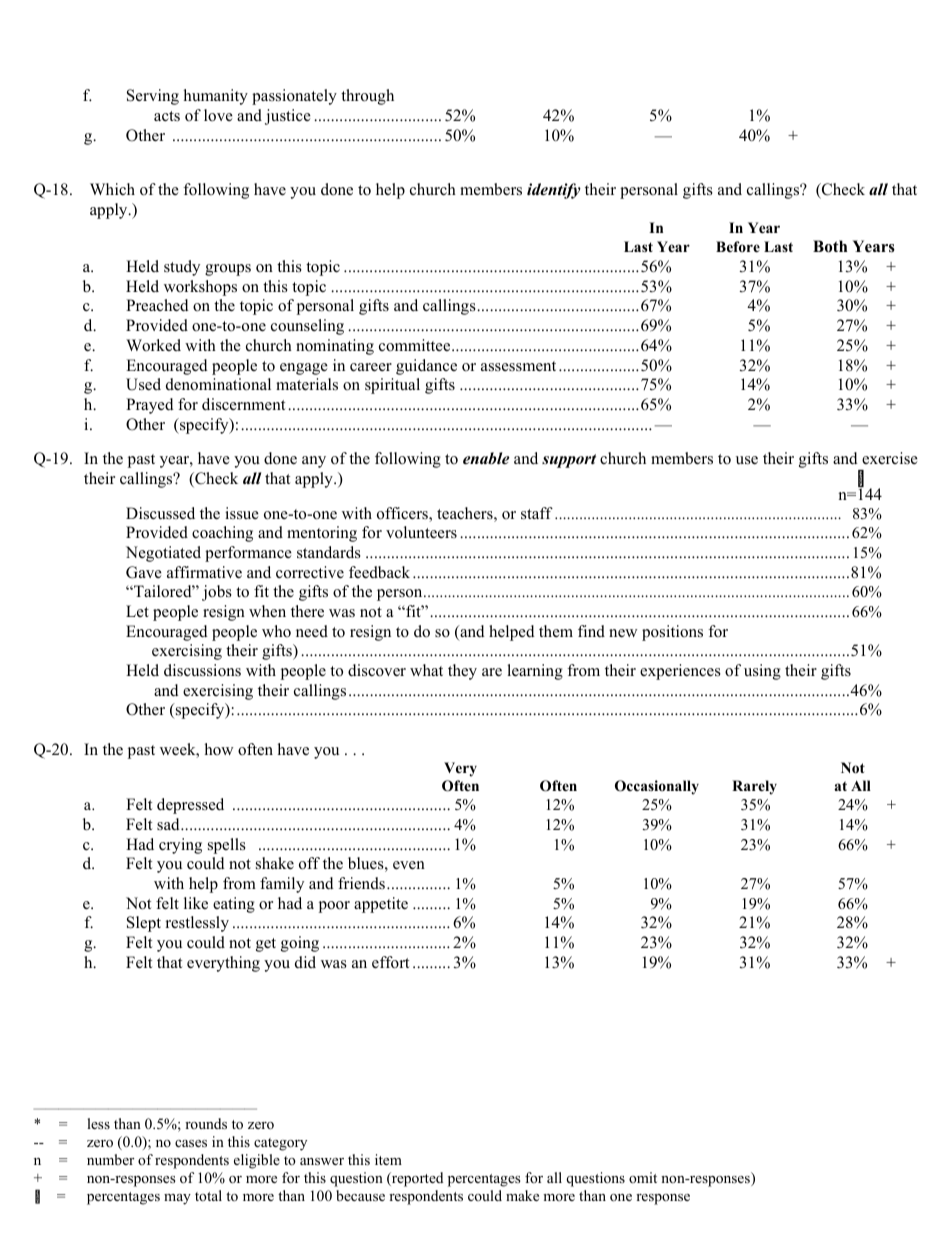 The height and width of the document is (1233, 952). Describe the element at coordinates (643, 1177) in the document. I see `omit` at that location.
